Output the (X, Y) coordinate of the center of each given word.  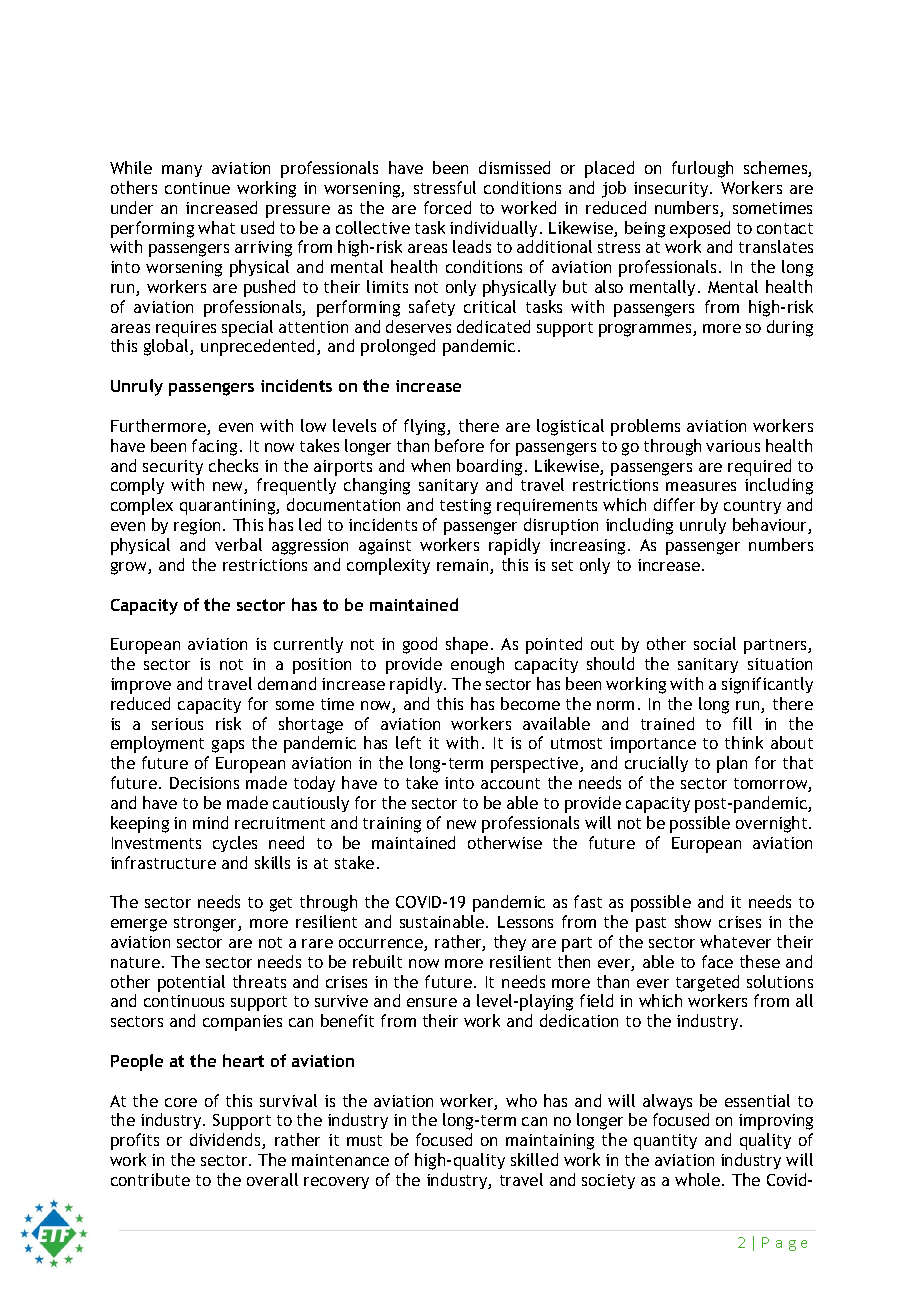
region (197, 527)
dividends (226, 1141)
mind (210, 822)
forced (447, 207)
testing (465, 507)
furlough (702, 169)
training (392, 825)
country (752, 507)
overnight (773, 824)
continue (197, 188)
